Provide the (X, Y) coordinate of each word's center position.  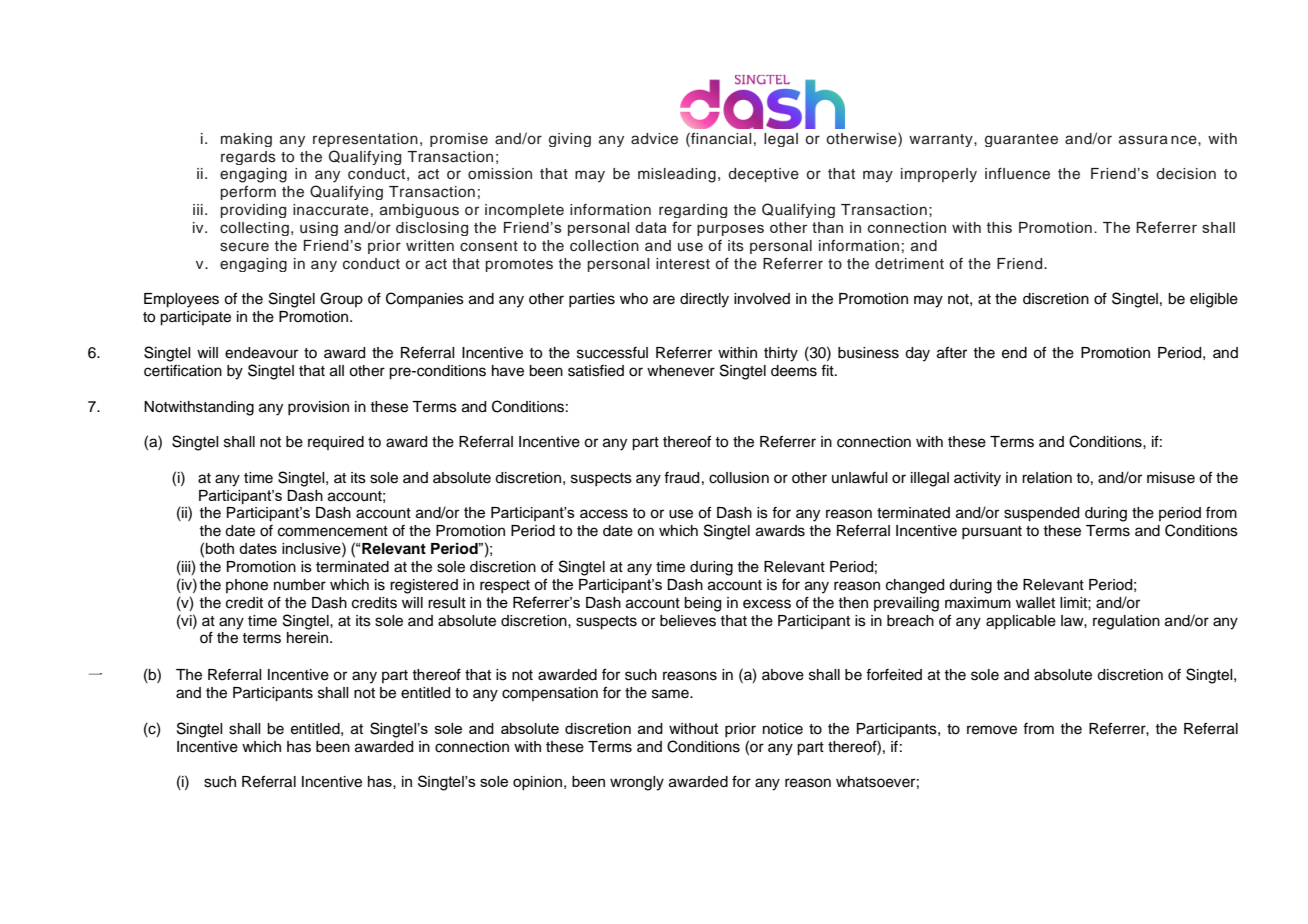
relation (1047, 478)
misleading (677, 175)
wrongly (637, 783)
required (336, 443)
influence (1017, 173)
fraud (681, 478)
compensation (550, 694)
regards (248, 158)
